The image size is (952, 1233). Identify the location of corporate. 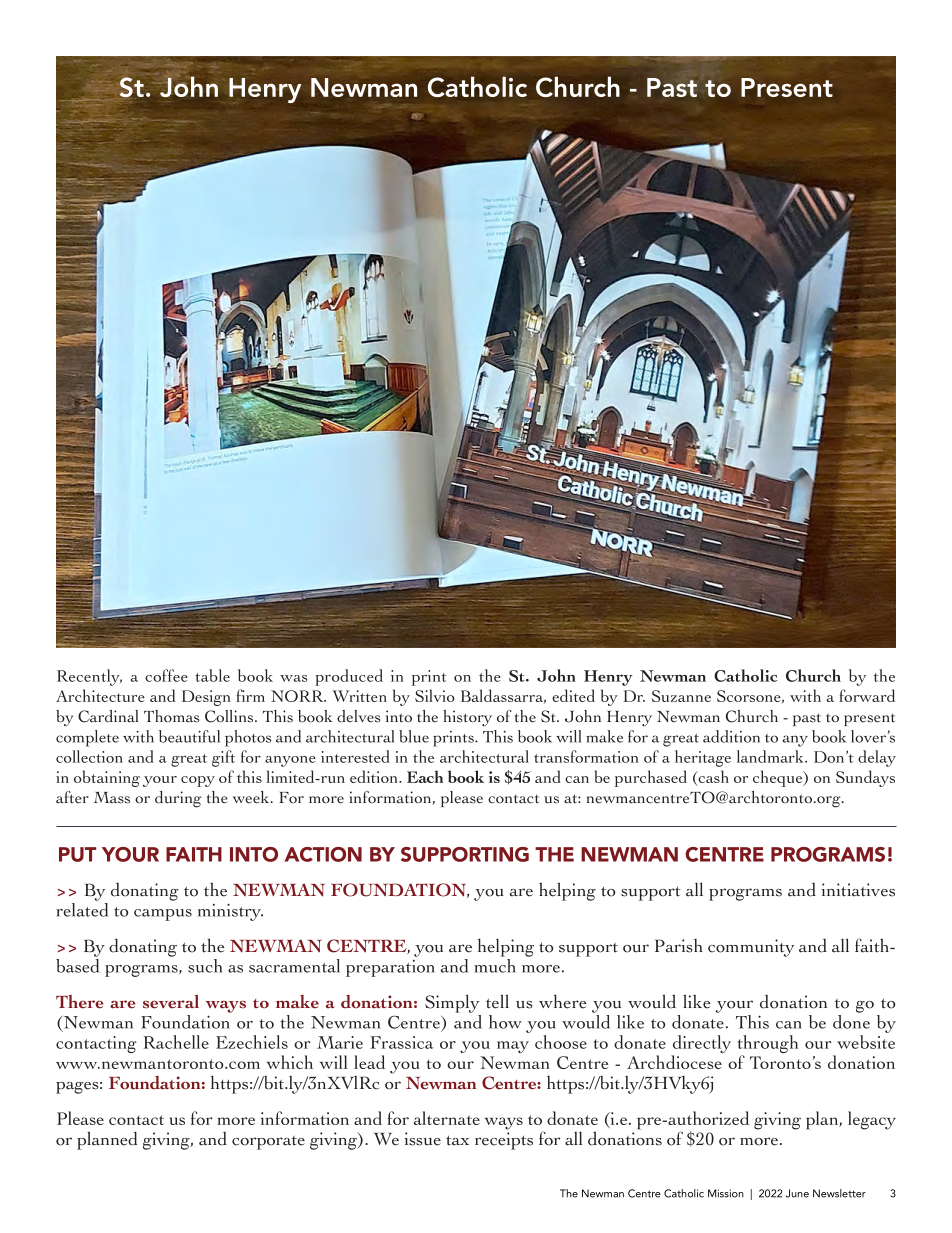
(268, 1143).
